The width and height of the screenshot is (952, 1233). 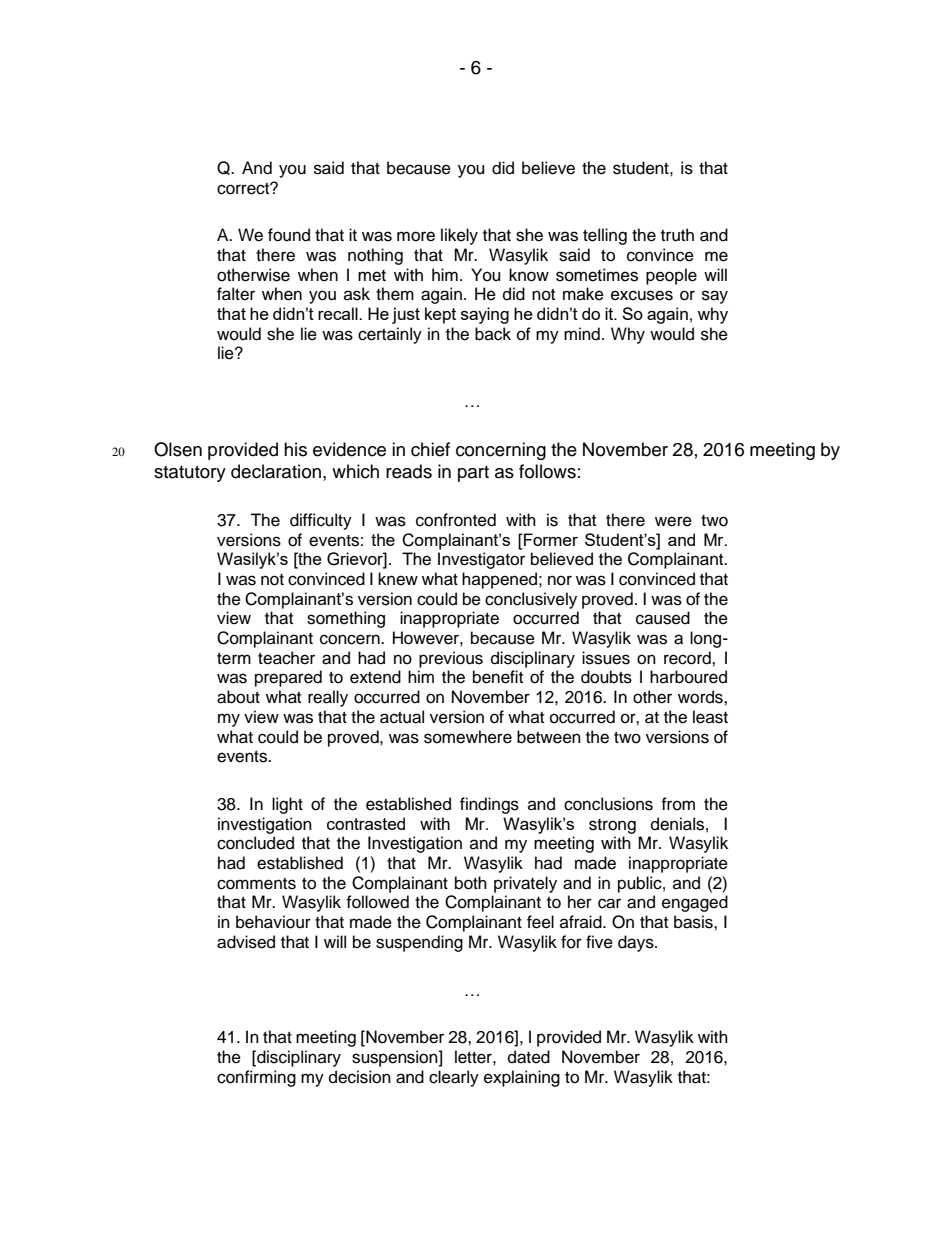 I want to click on were, so click(x=673, y=521).
